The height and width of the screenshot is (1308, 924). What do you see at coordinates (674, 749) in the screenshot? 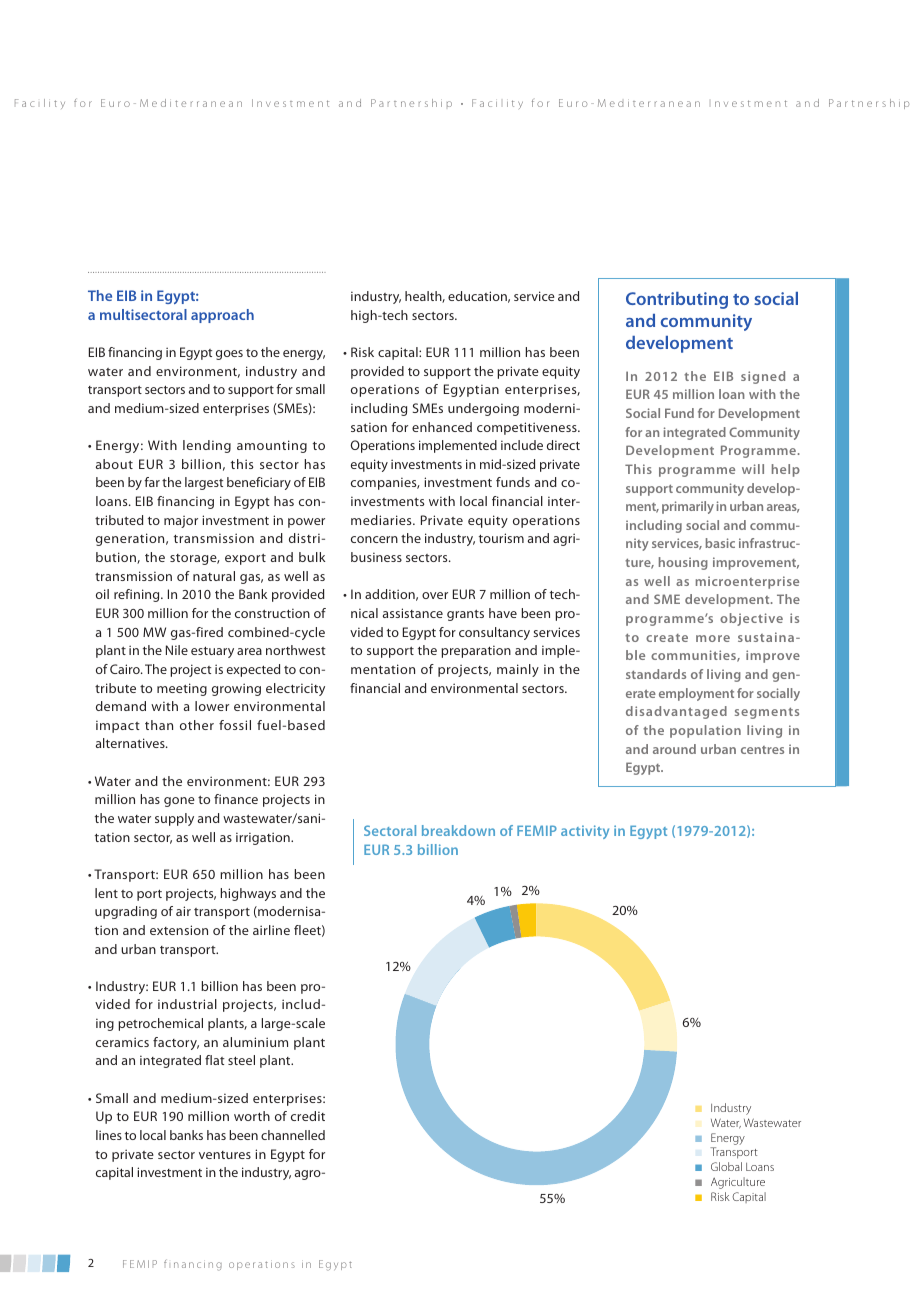
I see `around` at bounding box center [674, 749].
